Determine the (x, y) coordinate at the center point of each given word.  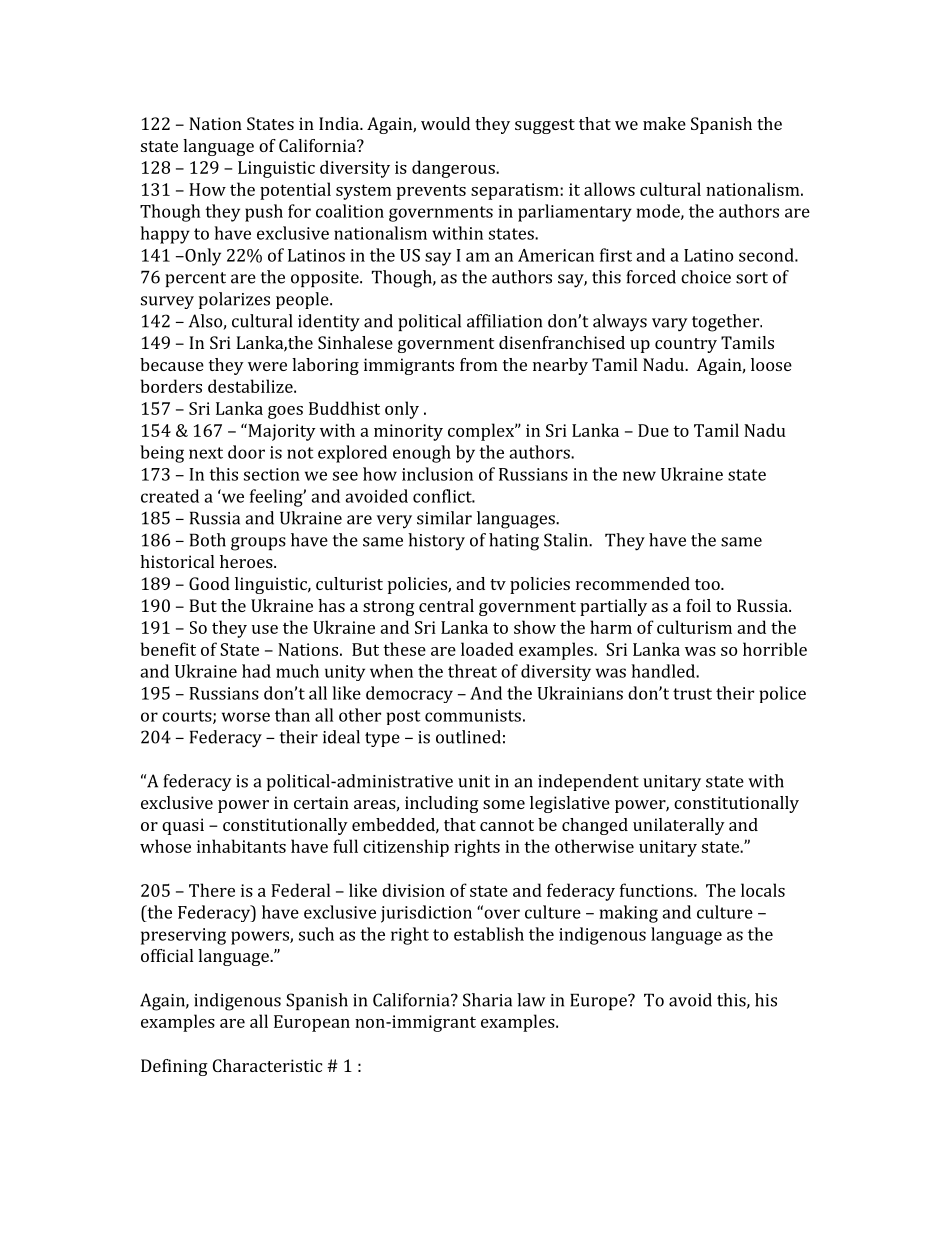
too (708, 584)
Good (209, 583)
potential (295, 191)
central (446, 605)
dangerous (454, 169)
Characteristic (267, 1065)
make (664, 123)
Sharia (487, 1000)
